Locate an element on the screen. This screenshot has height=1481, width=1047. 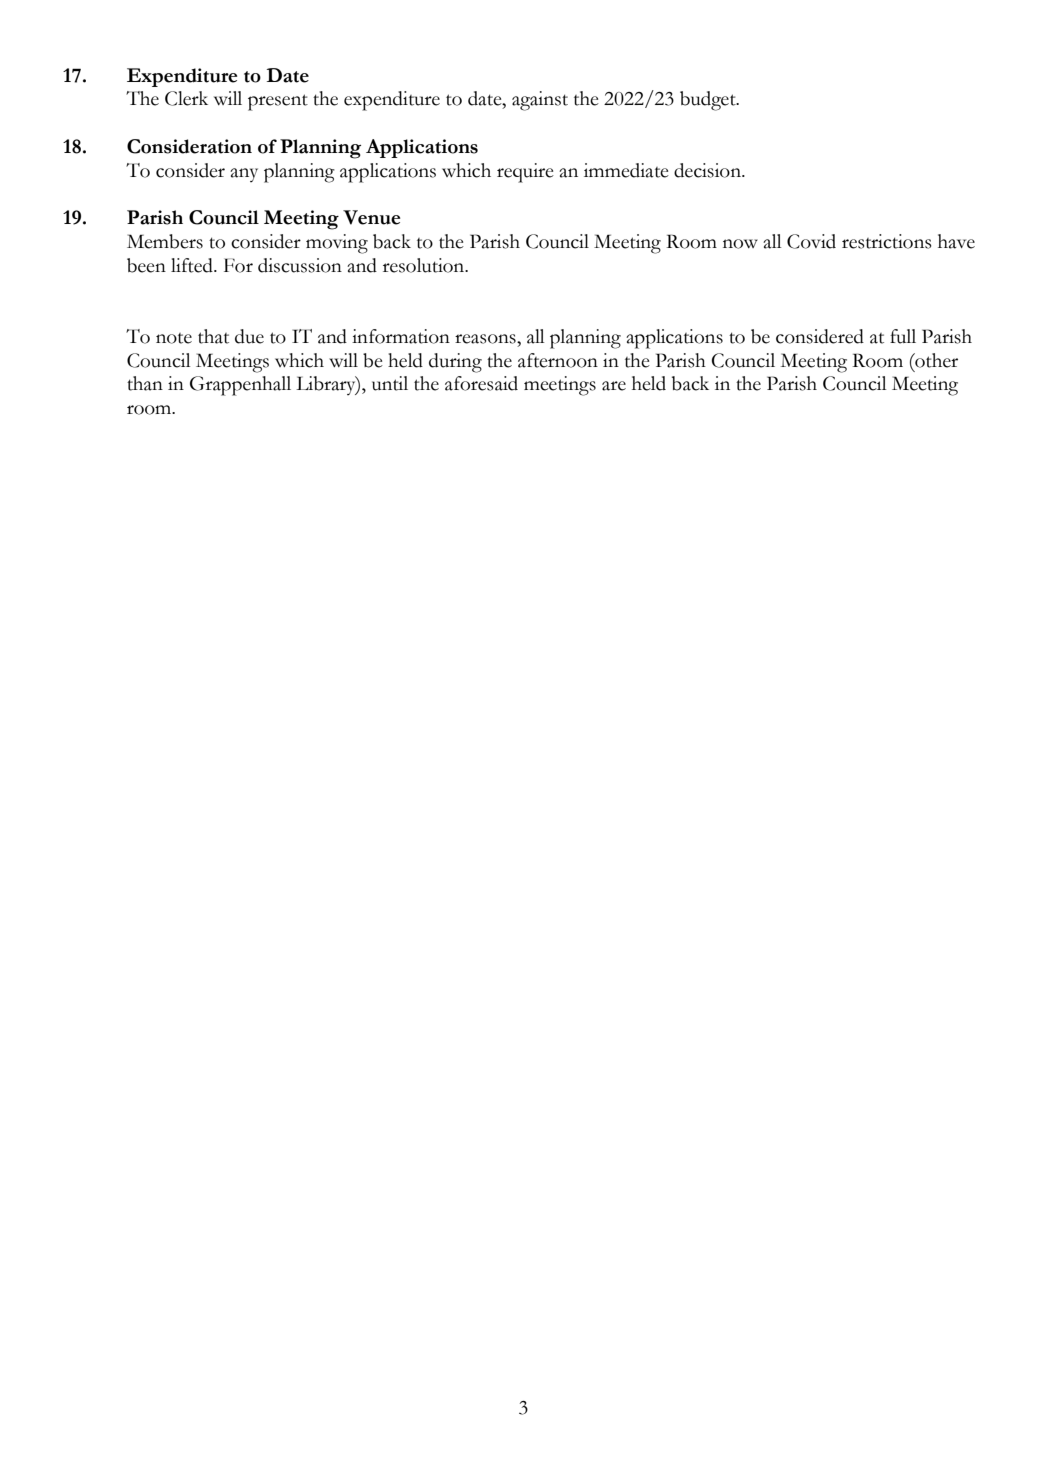
require is located at coordinates (525, 173).
